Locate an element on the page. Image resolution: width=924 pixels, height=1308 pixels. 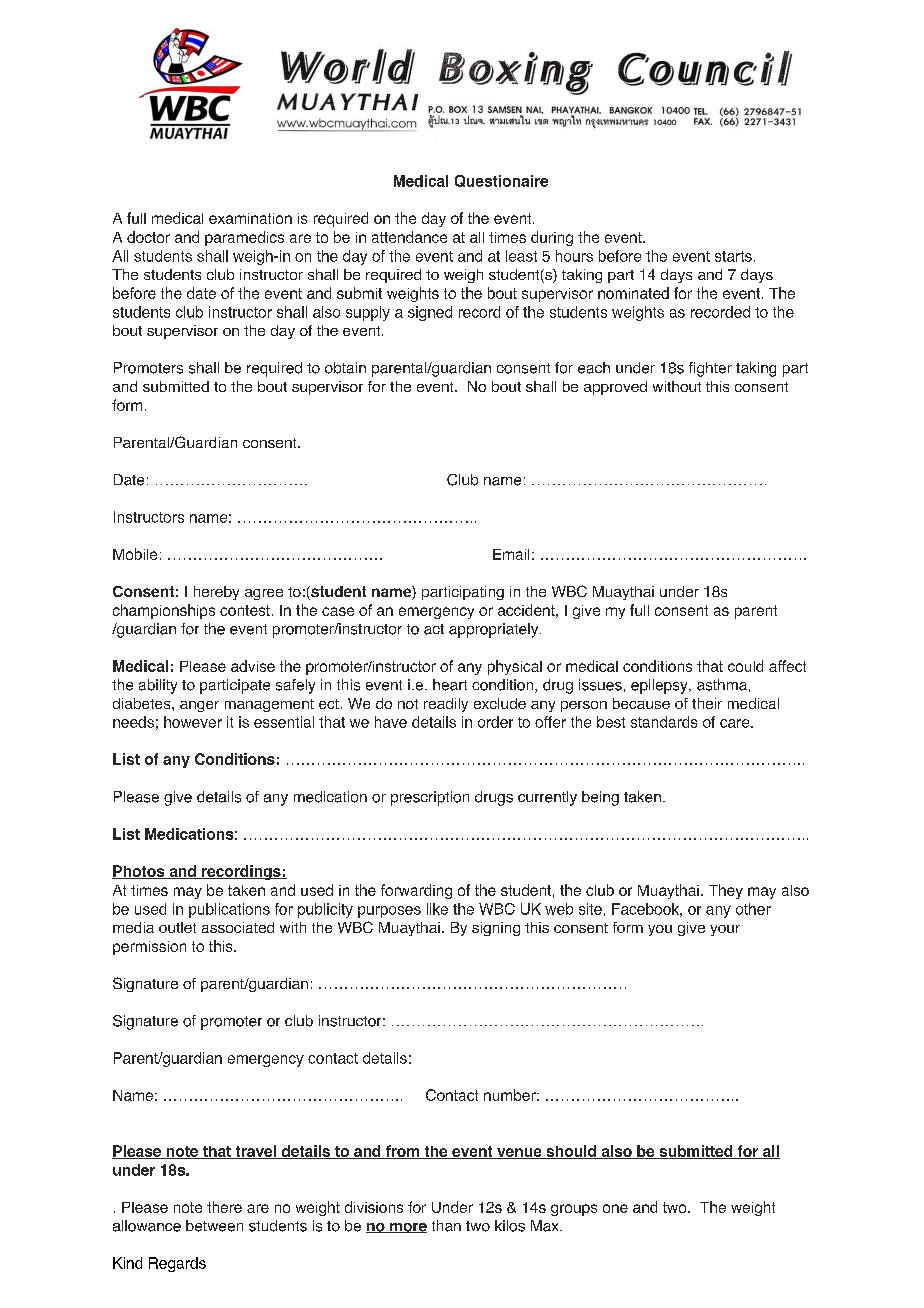
Email is located at coordinates (511, 554).
